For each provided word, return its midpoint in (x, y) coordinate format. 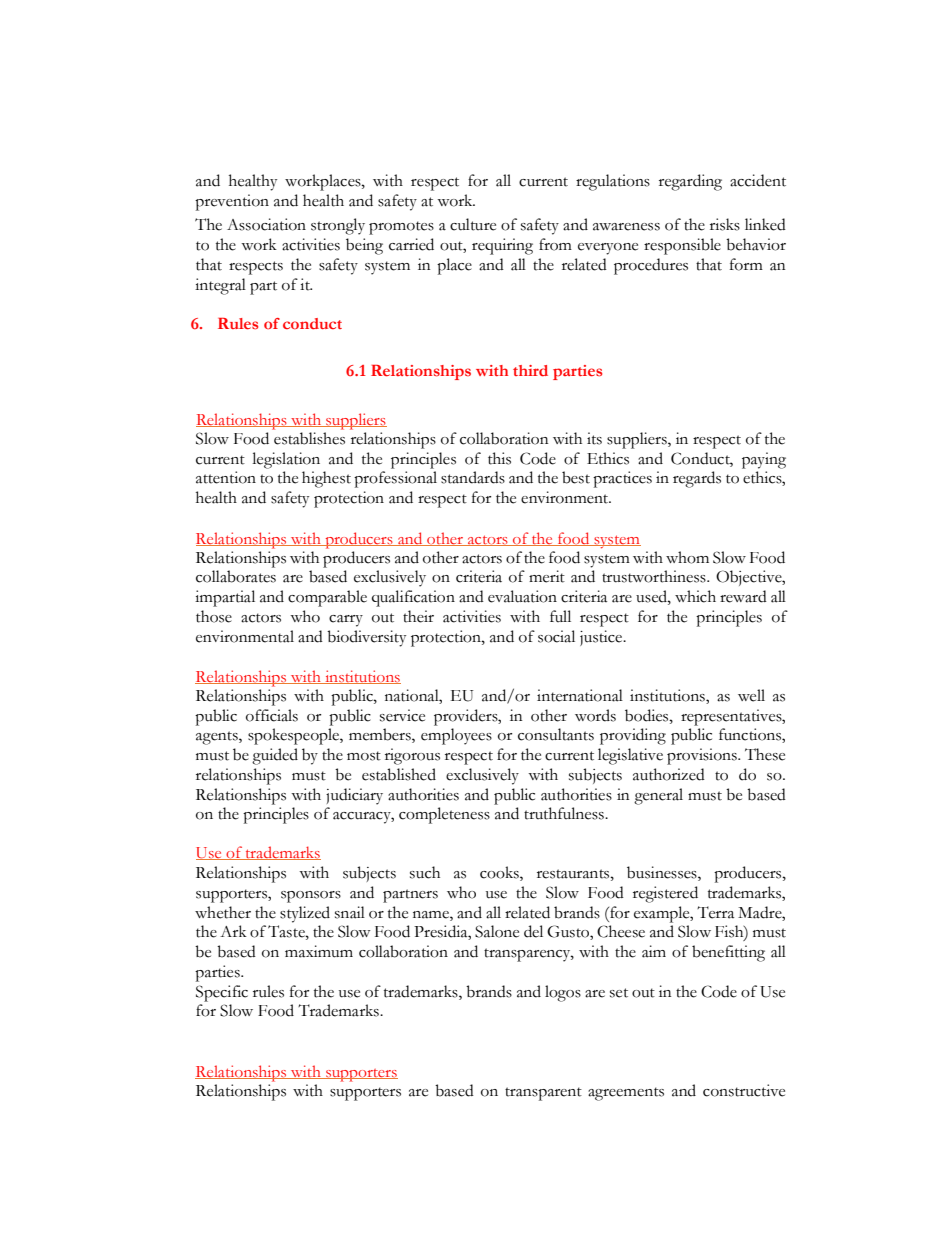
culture (473, 224)
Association (266, 224)
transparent (543, 1094)
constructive (744, 1090)
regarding (690, 182)
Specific (222, 993)
